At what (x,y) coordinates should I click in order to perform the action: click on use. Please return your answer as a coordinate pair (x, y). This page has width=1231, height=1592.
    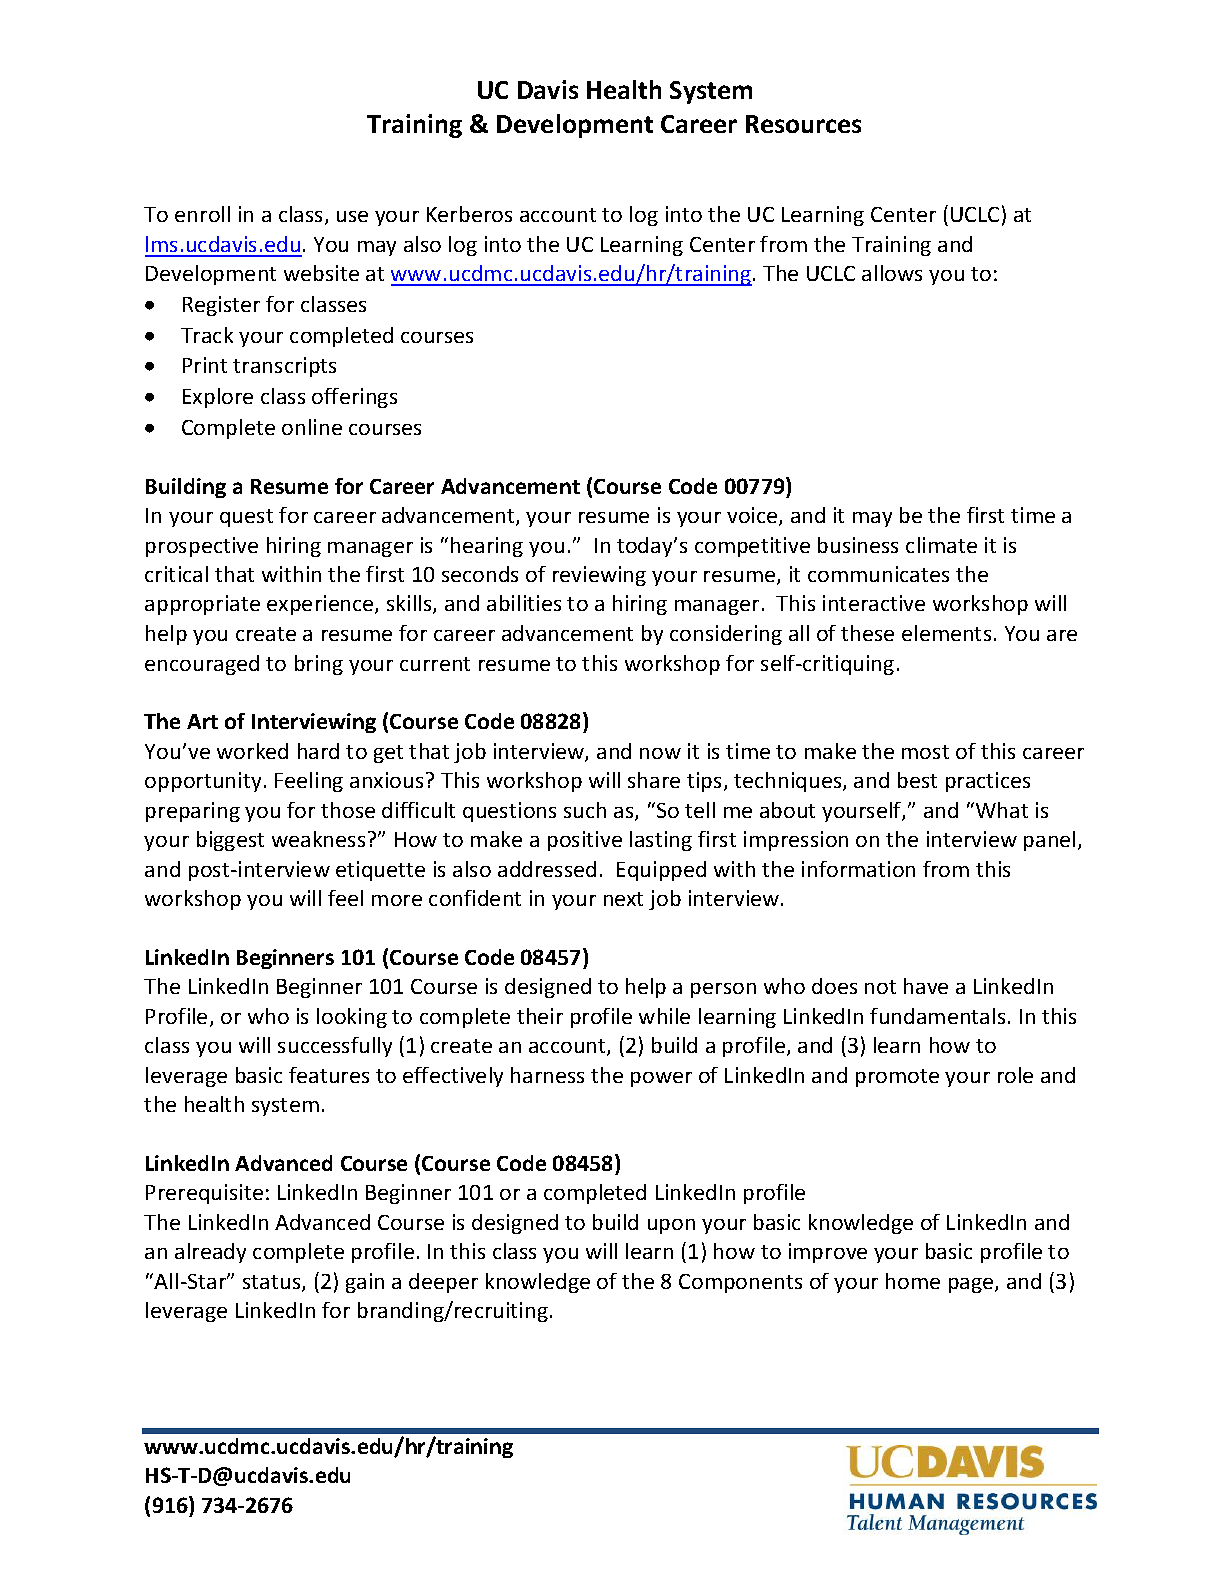
    Looking at the image, I should click on (352, 216).
